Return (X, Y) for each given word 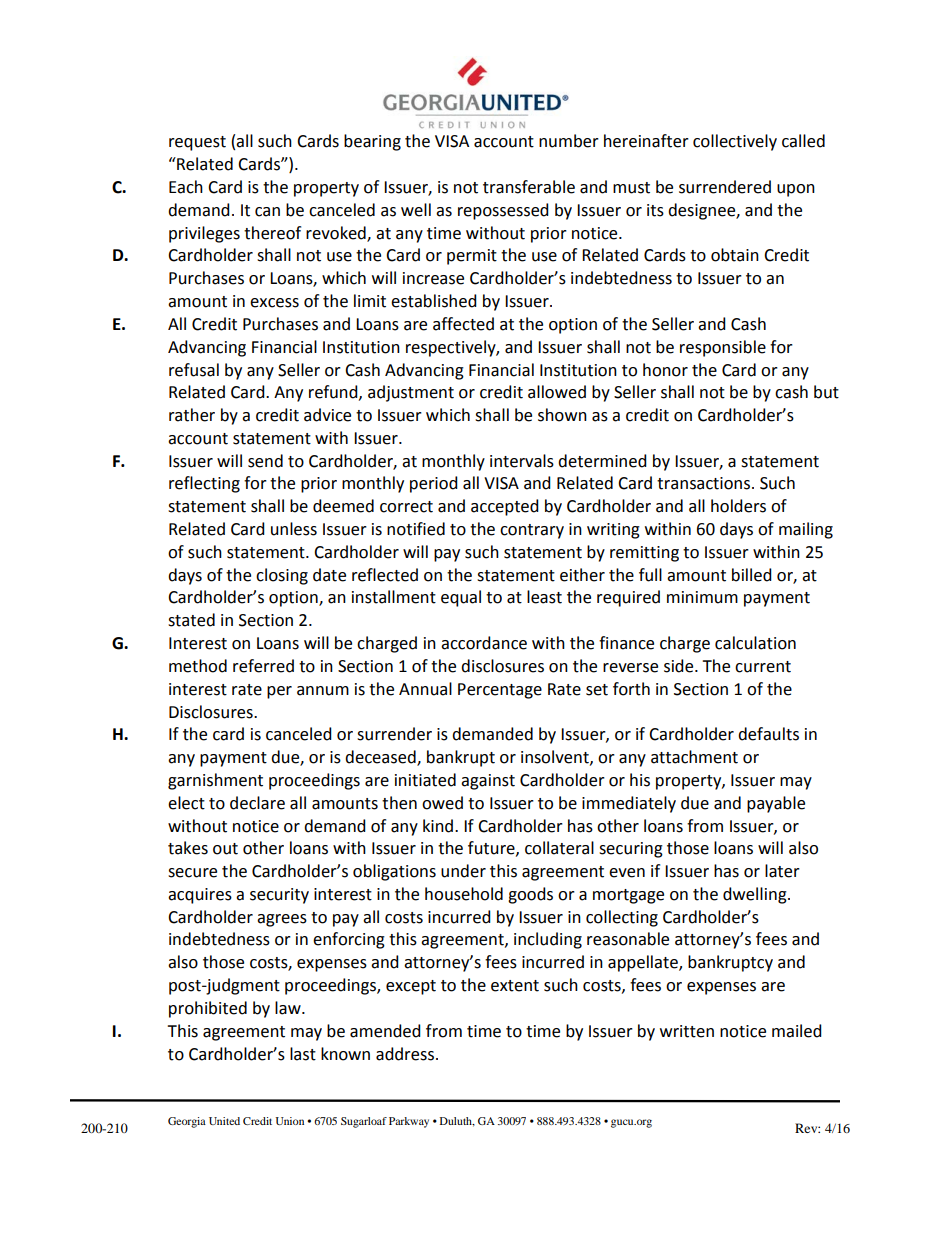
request (197, 143)
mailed (797, 1031)
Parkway (409, 1122)
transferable (529, 187)
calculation (755, 643)
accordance (484, 643)
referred (263, 666)
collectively (735, 142)
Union (290, 1121)
